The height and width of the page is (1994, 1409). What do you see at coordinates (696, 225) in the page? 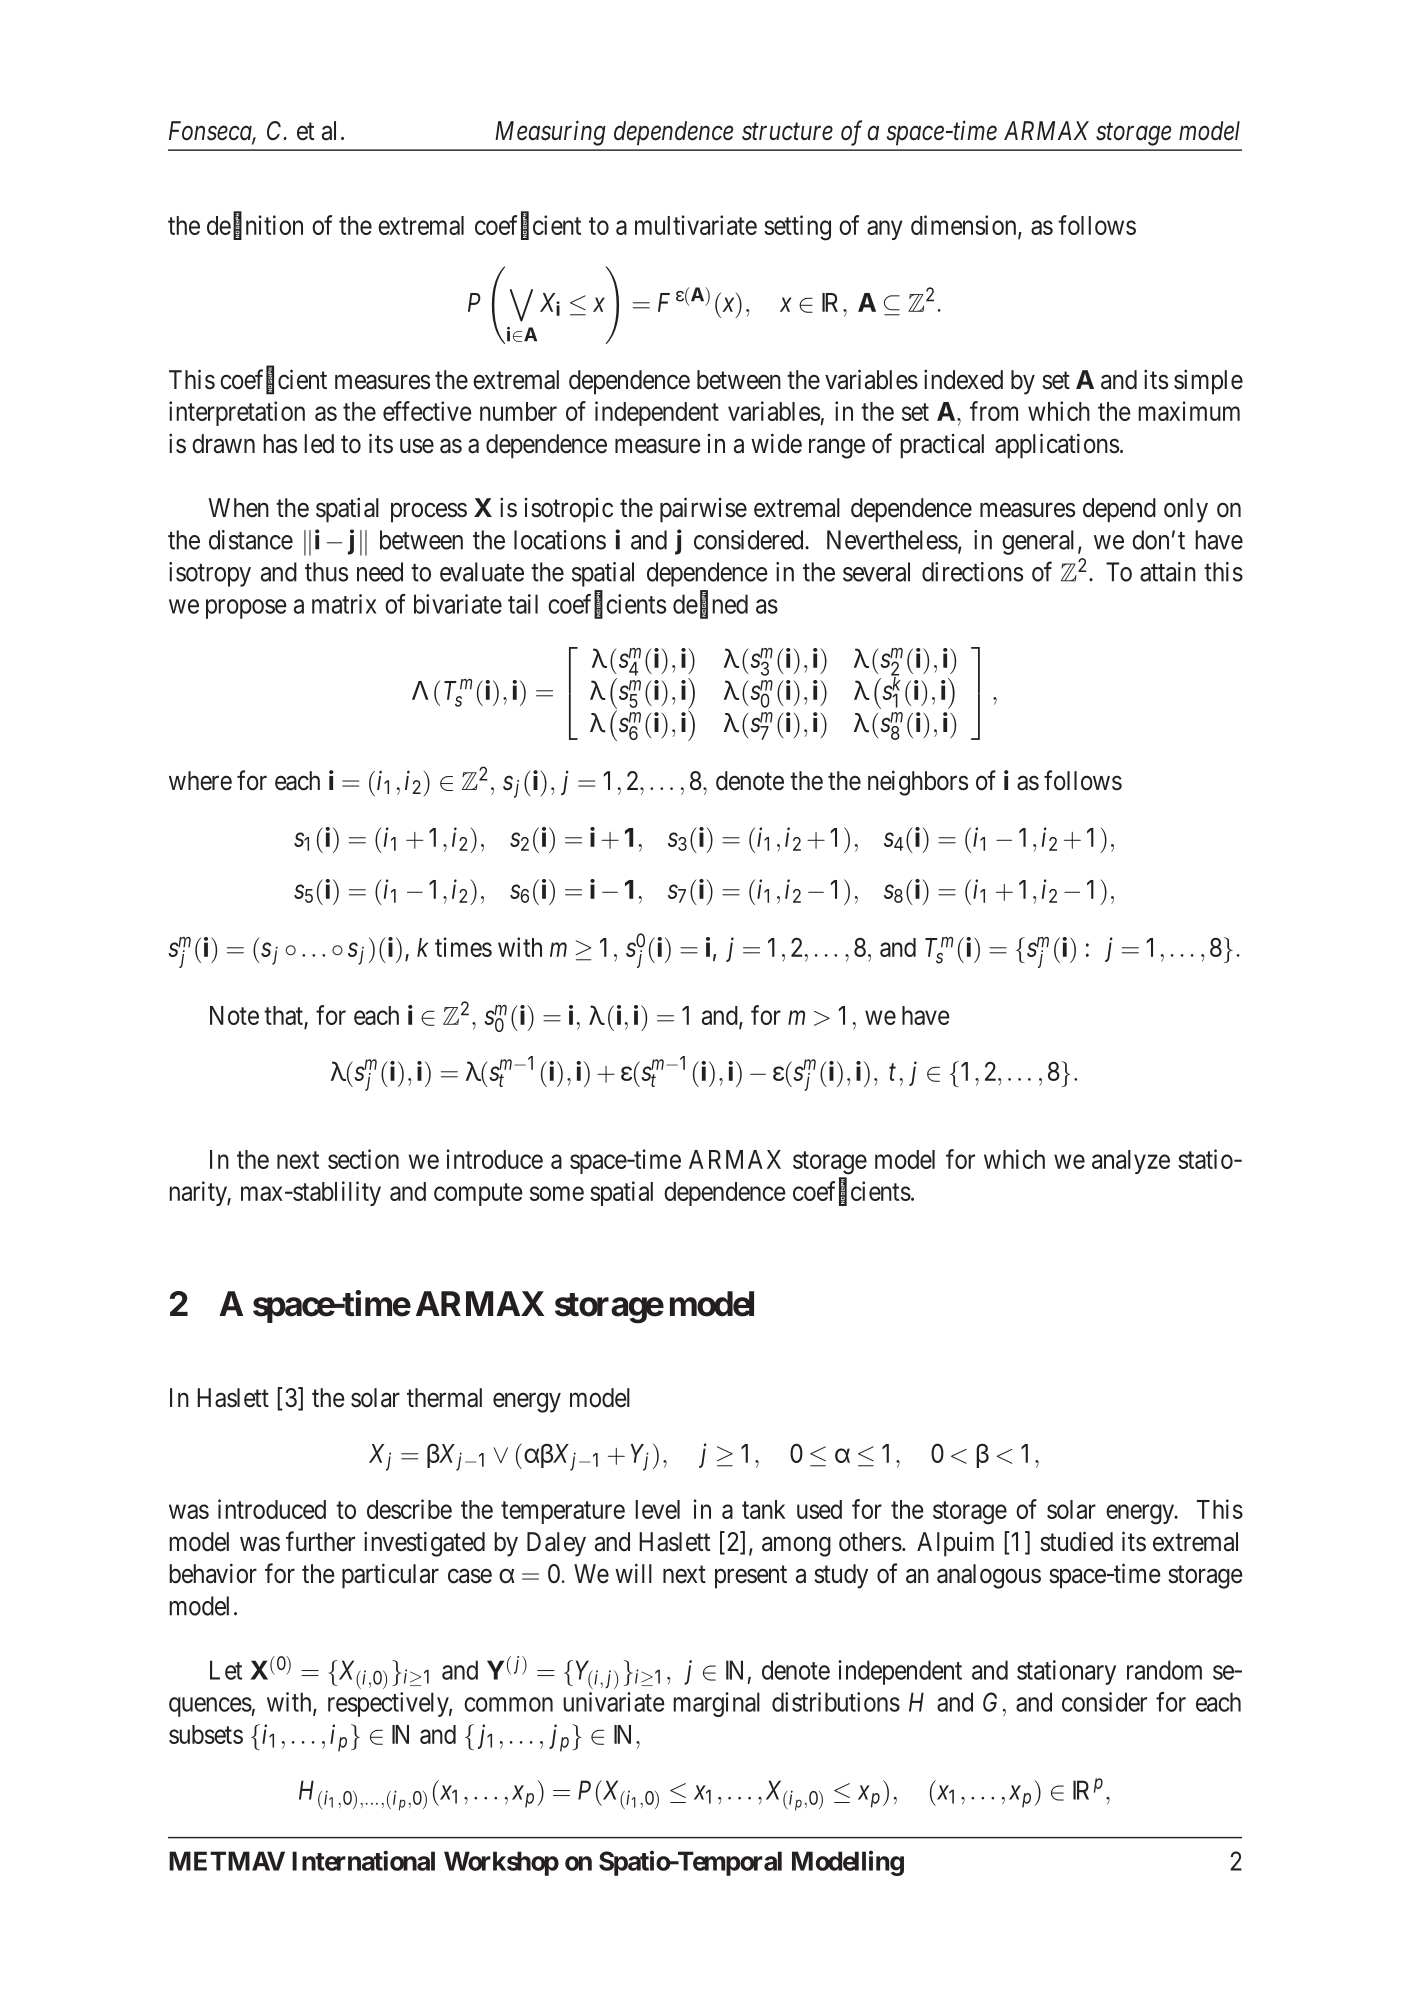
I see `multivariate` at bounding box center [696, 225].
